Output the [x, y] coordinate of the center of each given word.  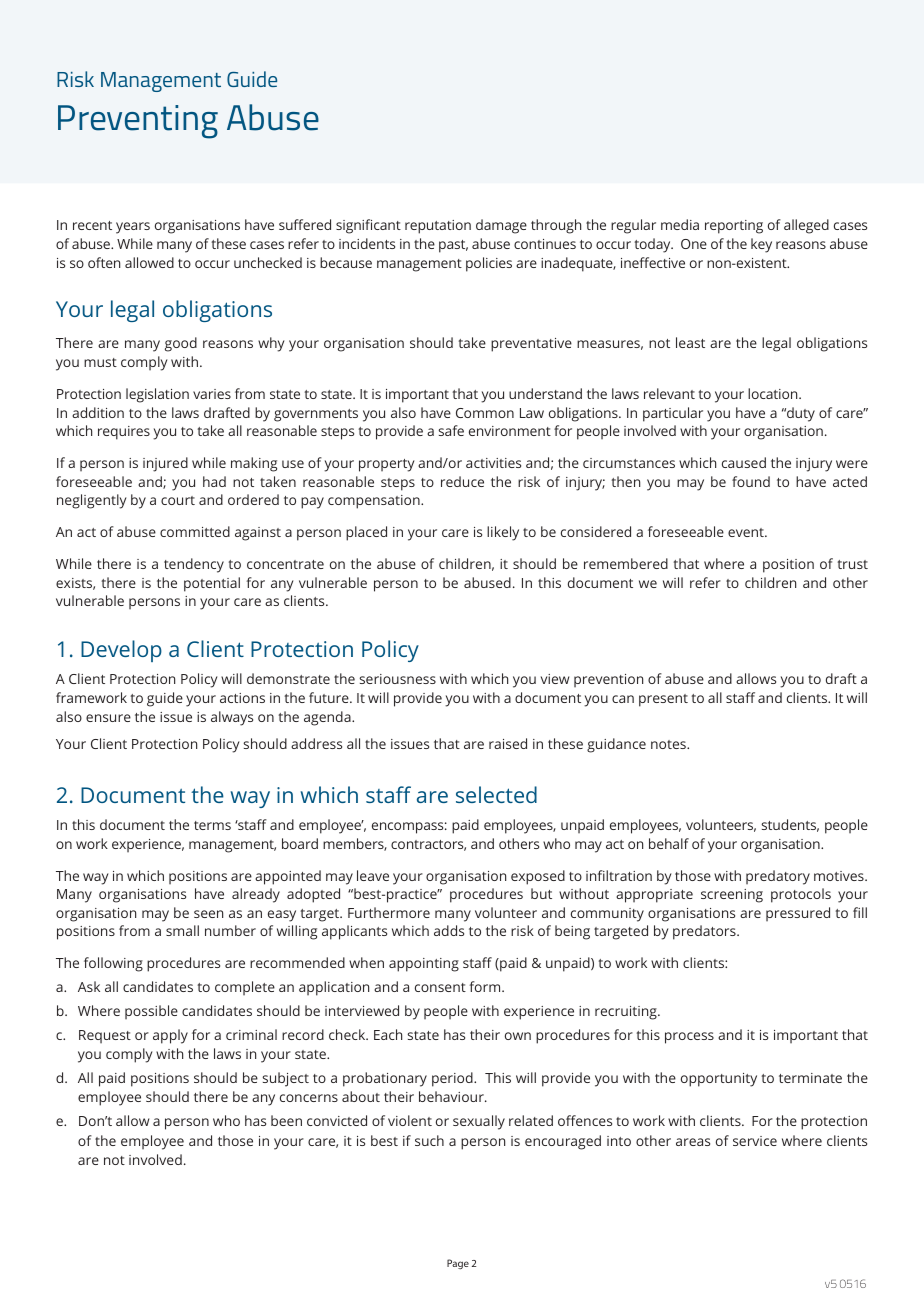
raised [508, 743]
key [761, 245]
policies [489, 264]
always [232, 718]
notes [669, 744]
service [755, 1141]
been [286, 1120]
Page [458, 1264]
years [133, 228]
